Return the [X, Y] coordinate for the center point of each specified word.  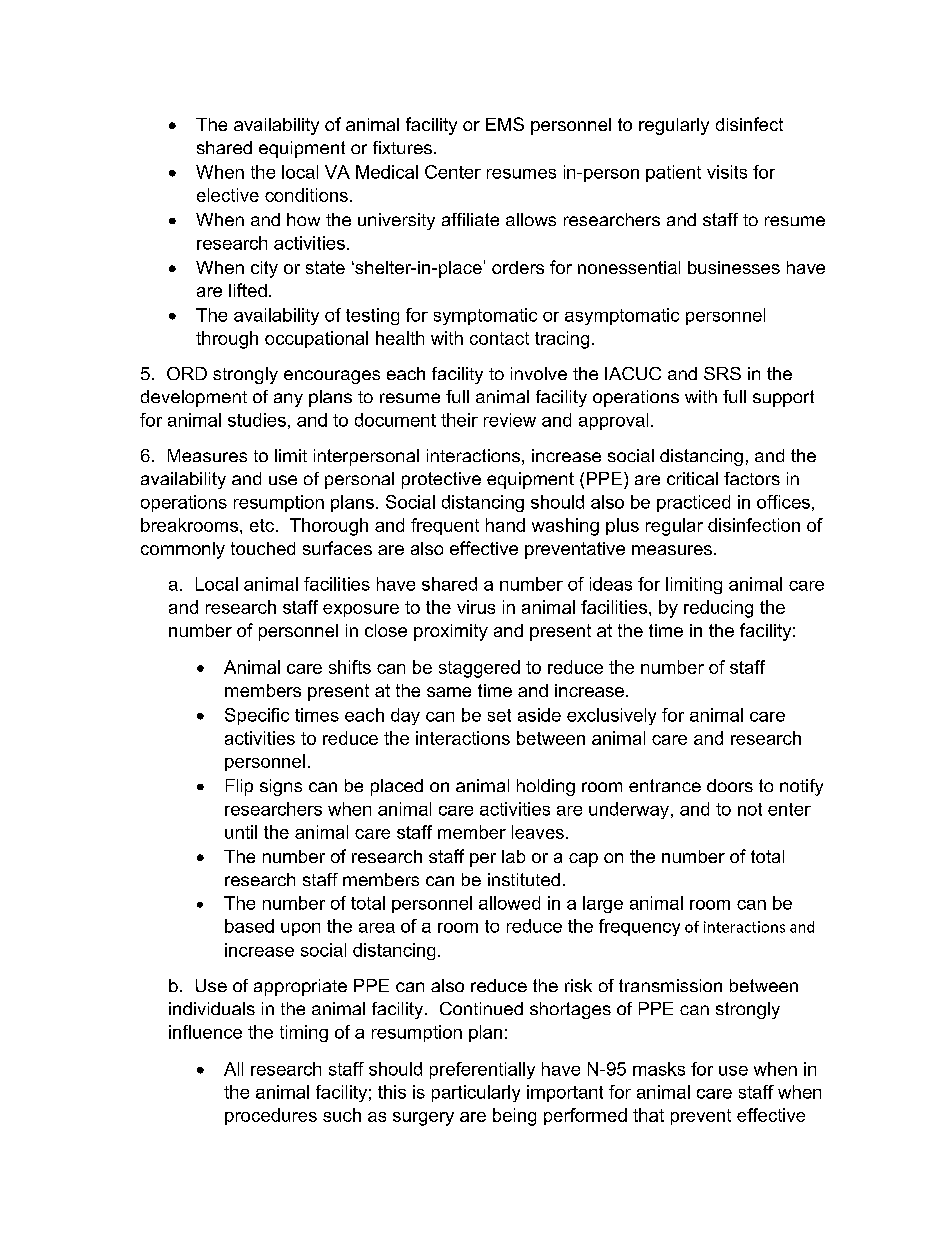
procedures [271, 1116]
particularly [476, 1093]
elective [228, 195]
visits [727, 172]
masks [659, 1069]
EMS [505, 124]
